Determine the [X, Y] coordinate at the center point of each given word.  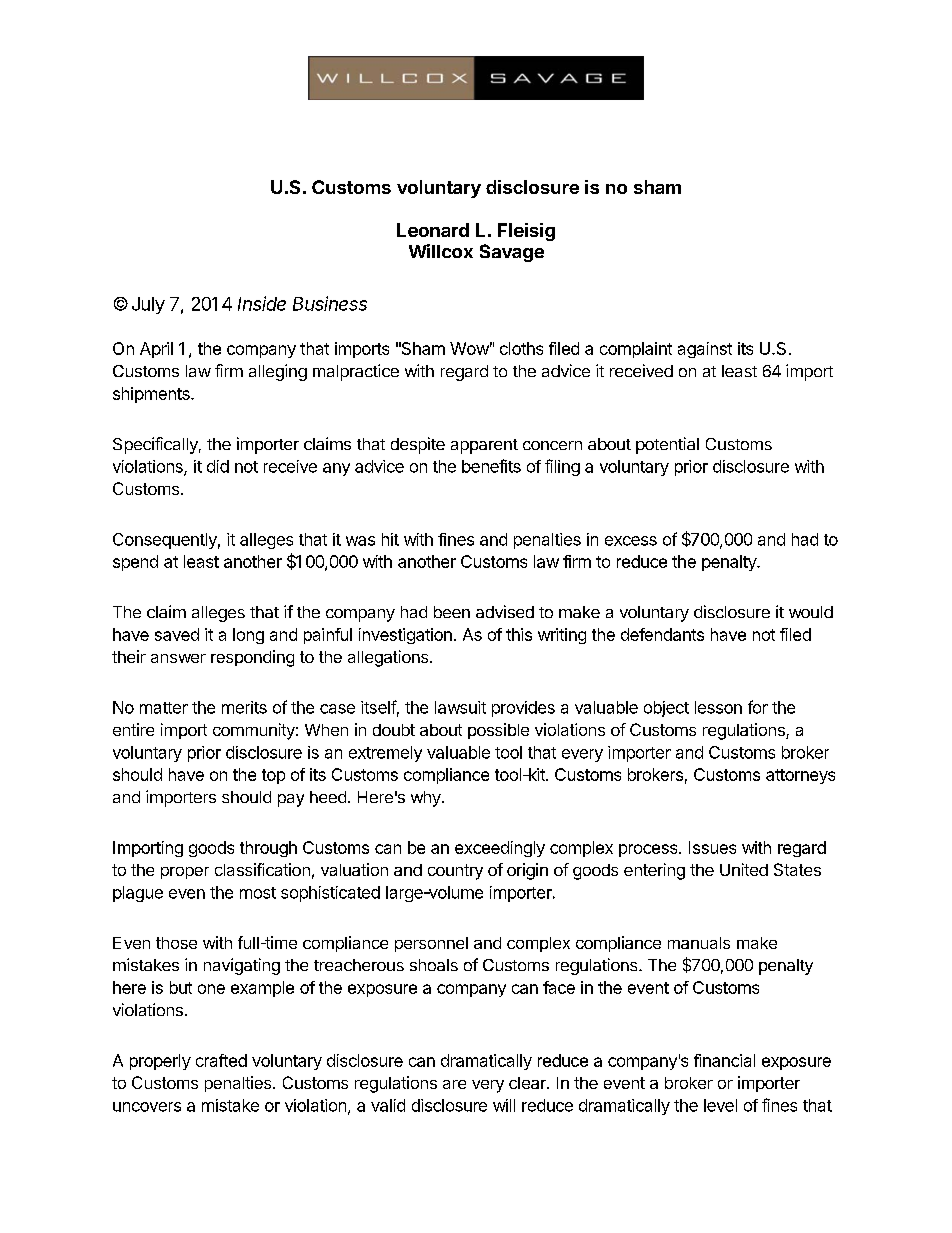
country [455, 872]
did [218, 466]
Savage [512, 253]
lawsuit [460, 707]
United [744, 869]
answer [178, 658]
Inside [262, 303]
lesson [718, 707]
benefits [491, 466]
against [705, 350]
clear [528, 1083]
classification [262, 869]
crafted [221, 1060]
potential [667, 445]
